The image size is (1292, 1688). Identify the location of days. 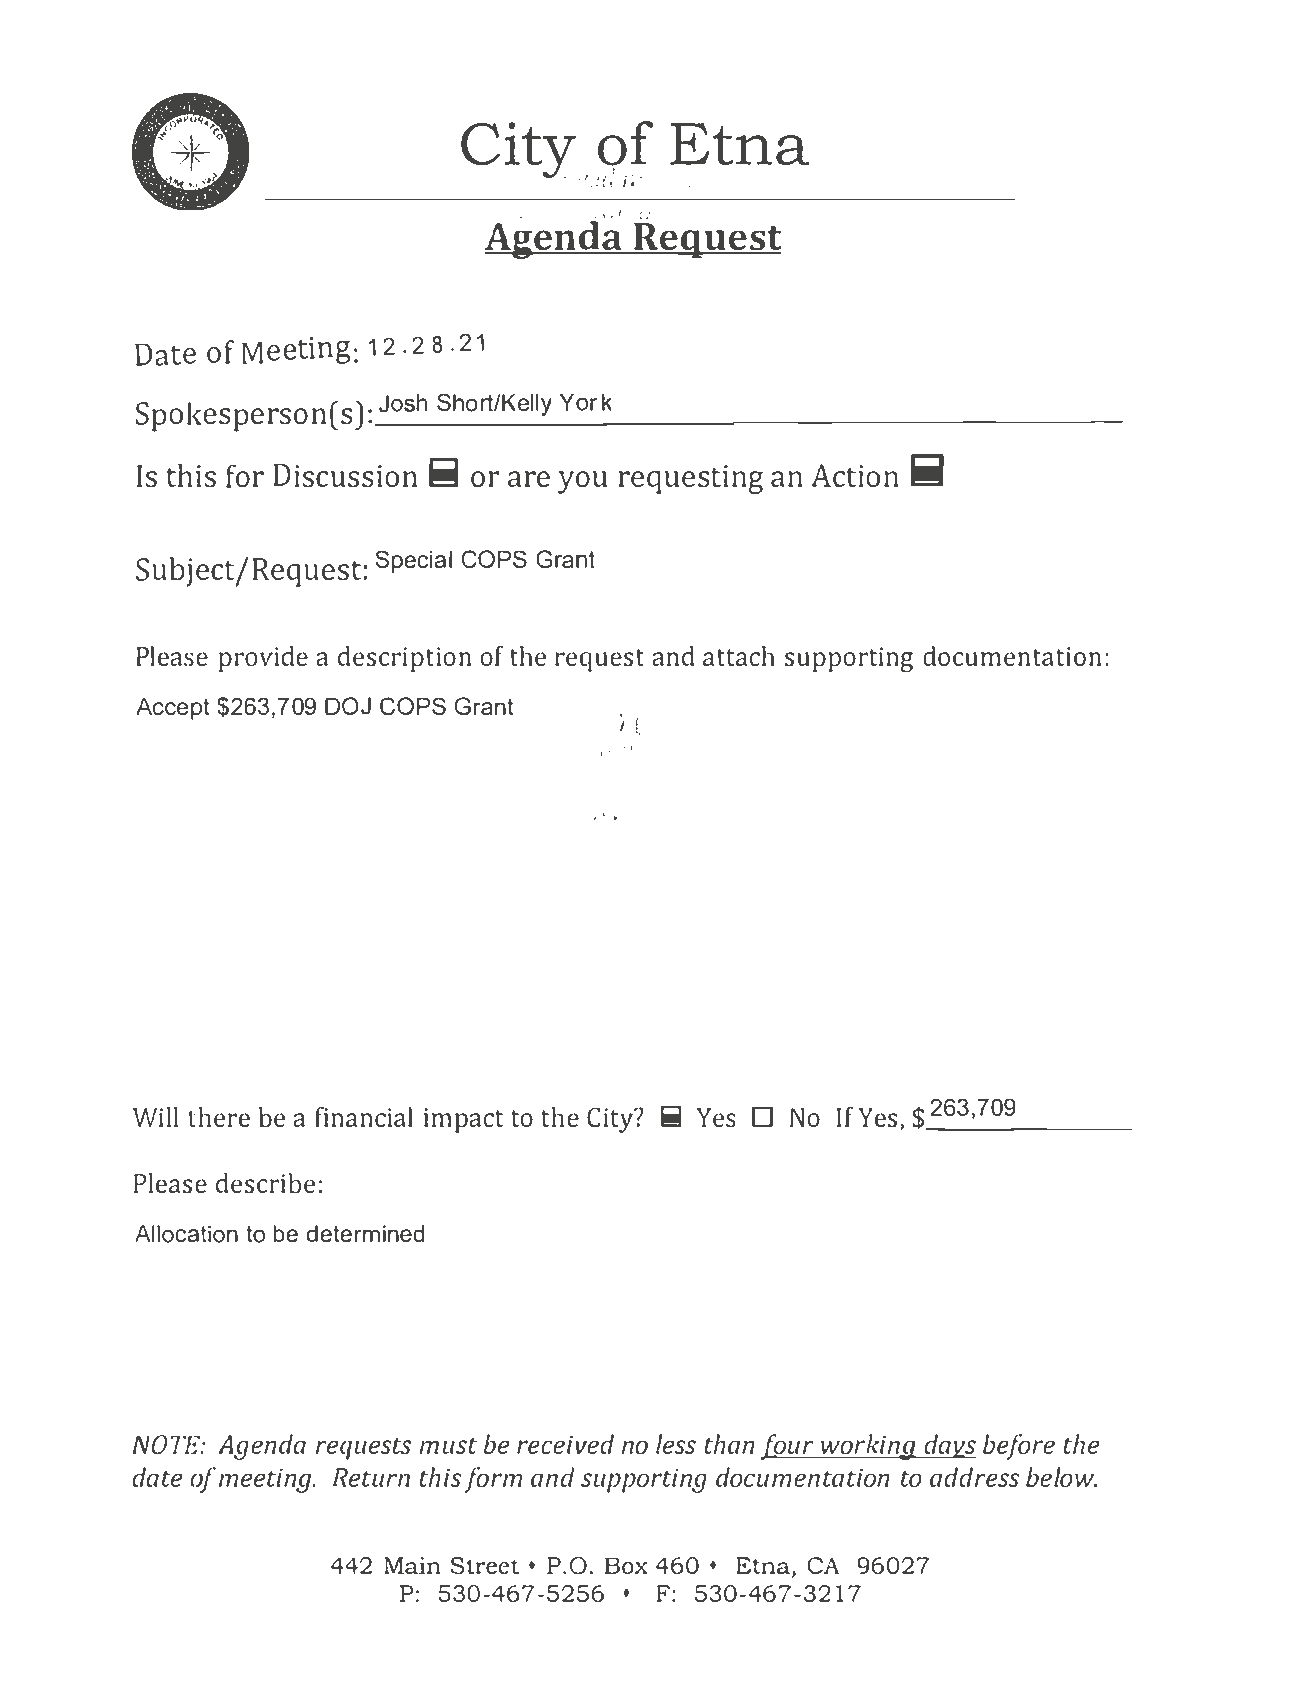
(949, 1446).
